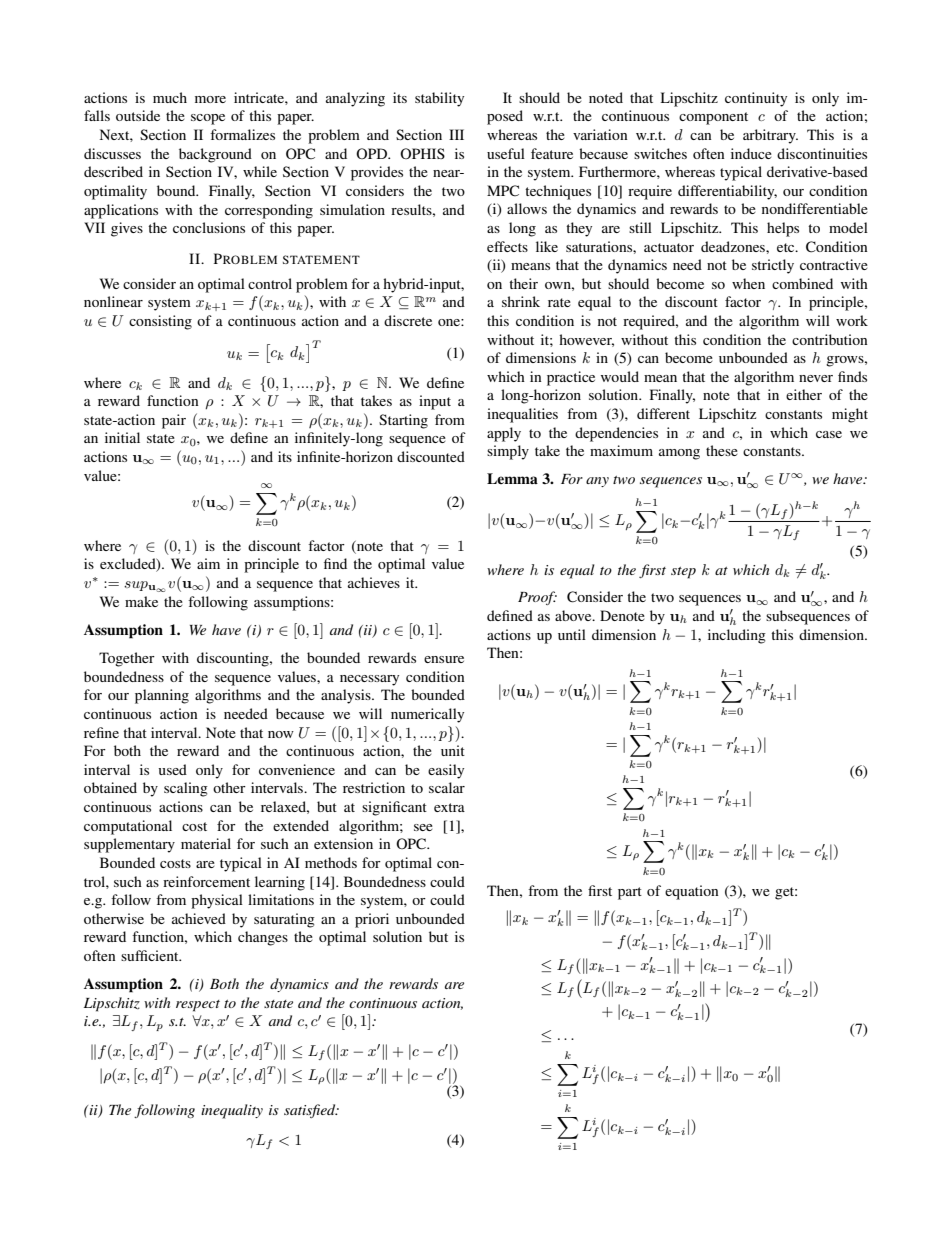  What do you see at coordinates (208, 119) in the document?
I see `scope` at bounding box center [208, 119].
